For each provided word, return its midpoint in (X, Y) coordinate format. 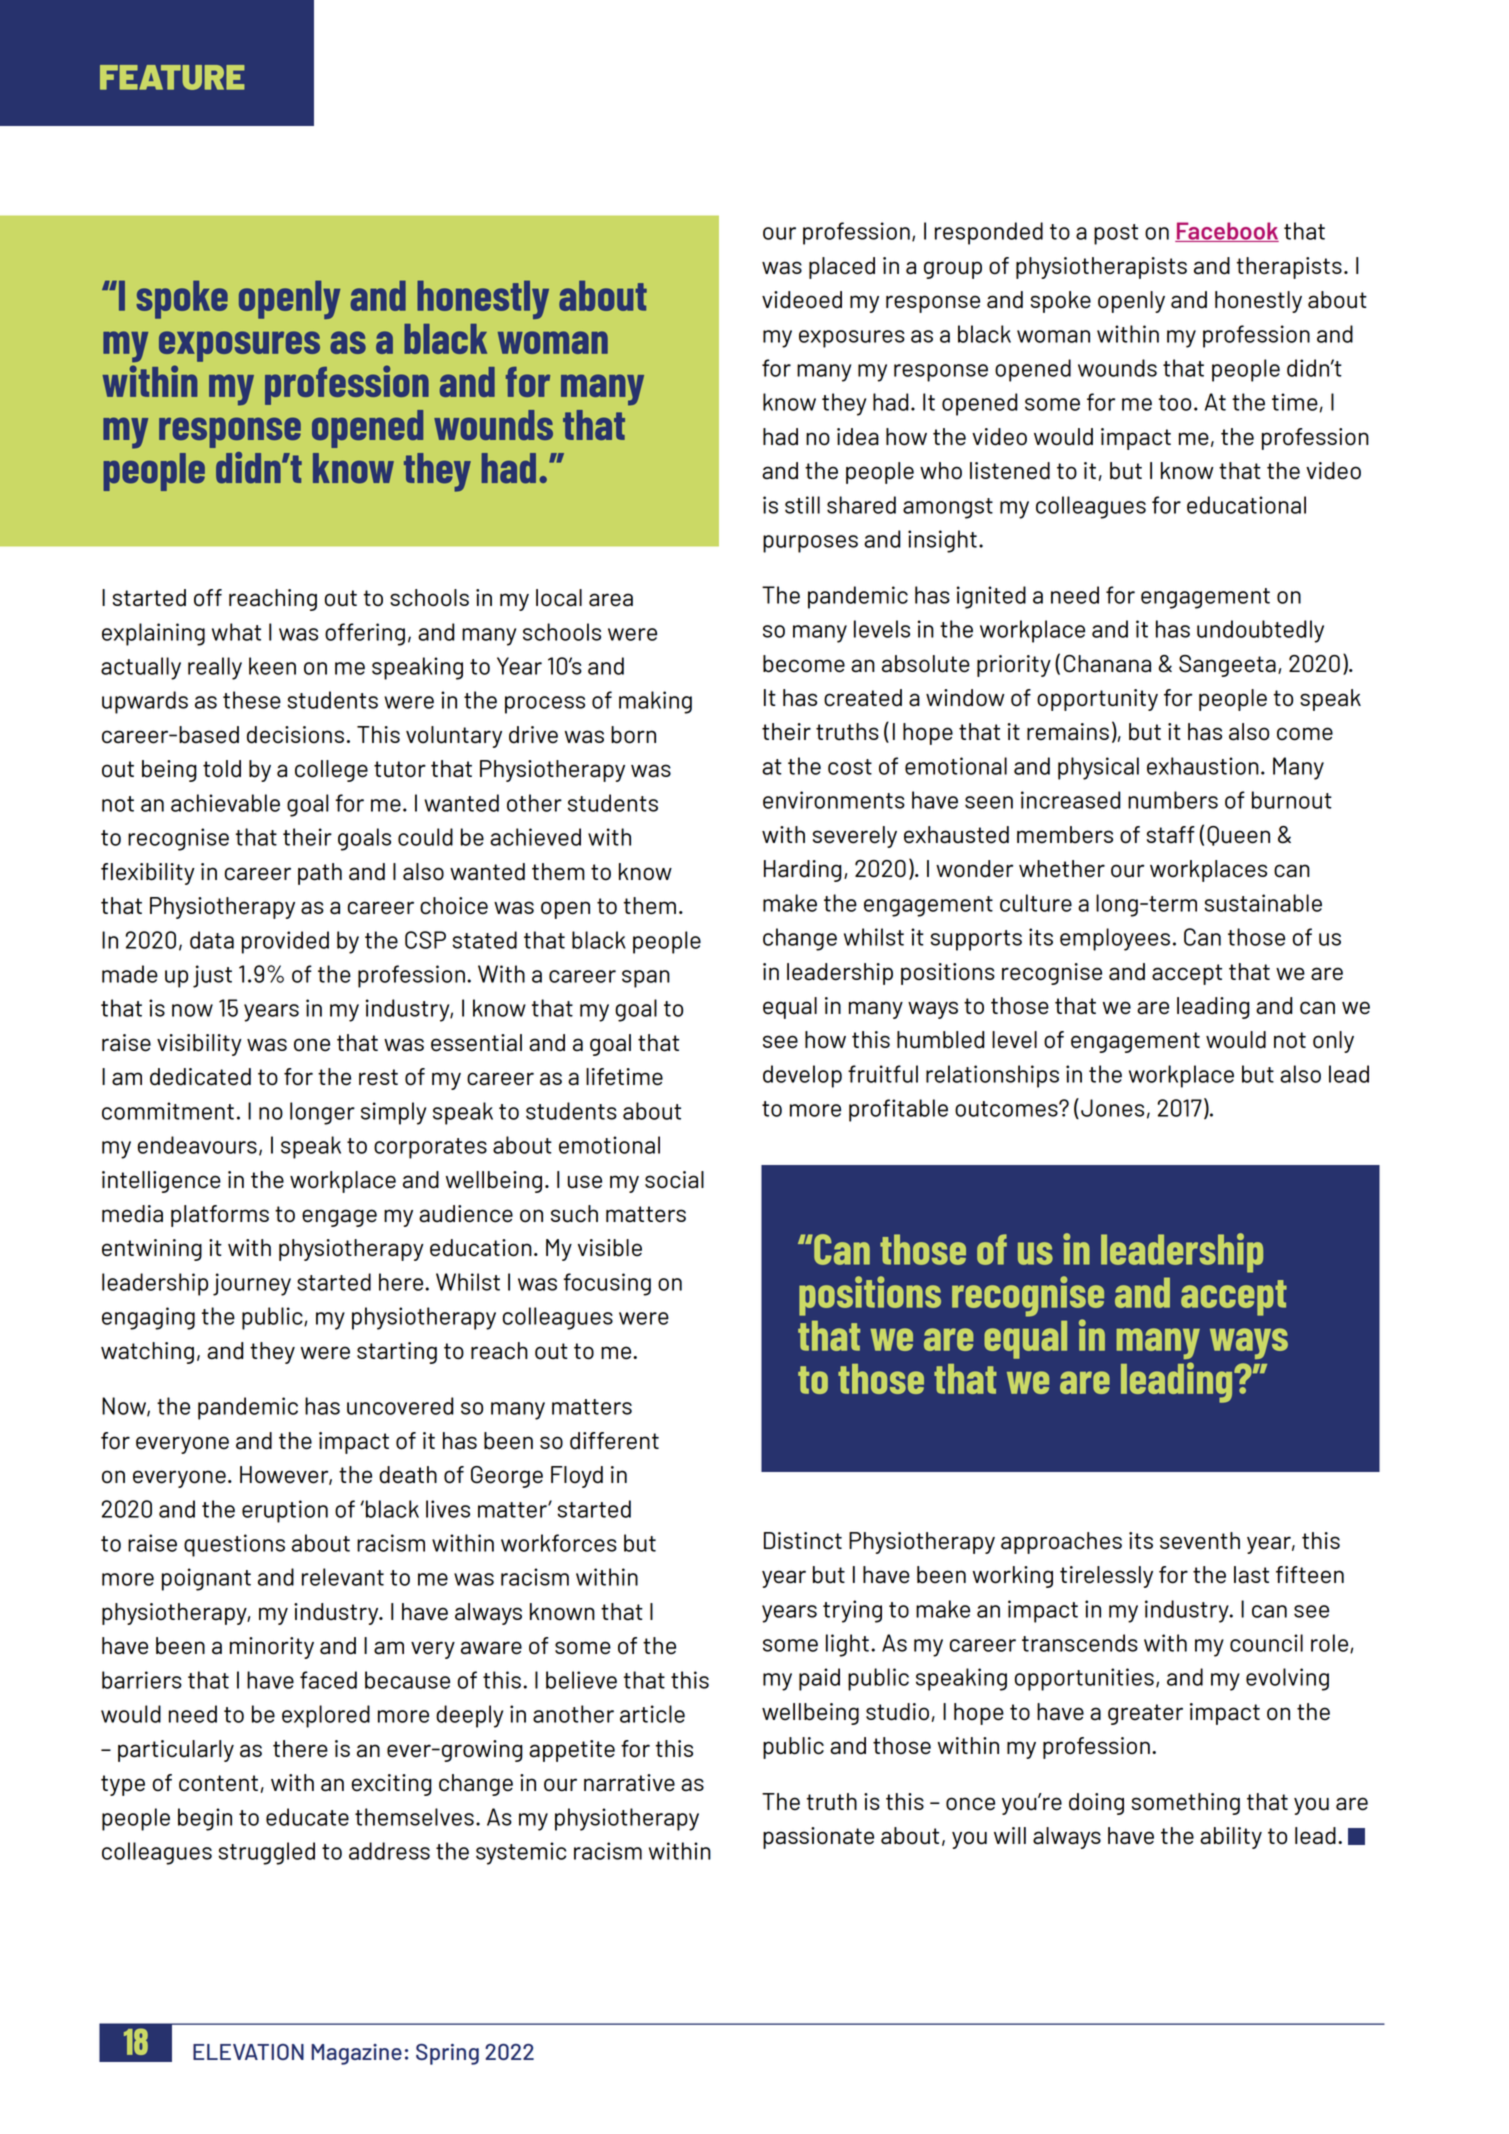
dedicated (200, 1077)
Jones (1112, 1108)
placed (842, 268)
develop (802, 1076)
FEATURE (172, 77)
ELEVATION (248, 2052)
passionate (818, 1838)
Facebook (1227, 232)
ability (1231, 1838)
